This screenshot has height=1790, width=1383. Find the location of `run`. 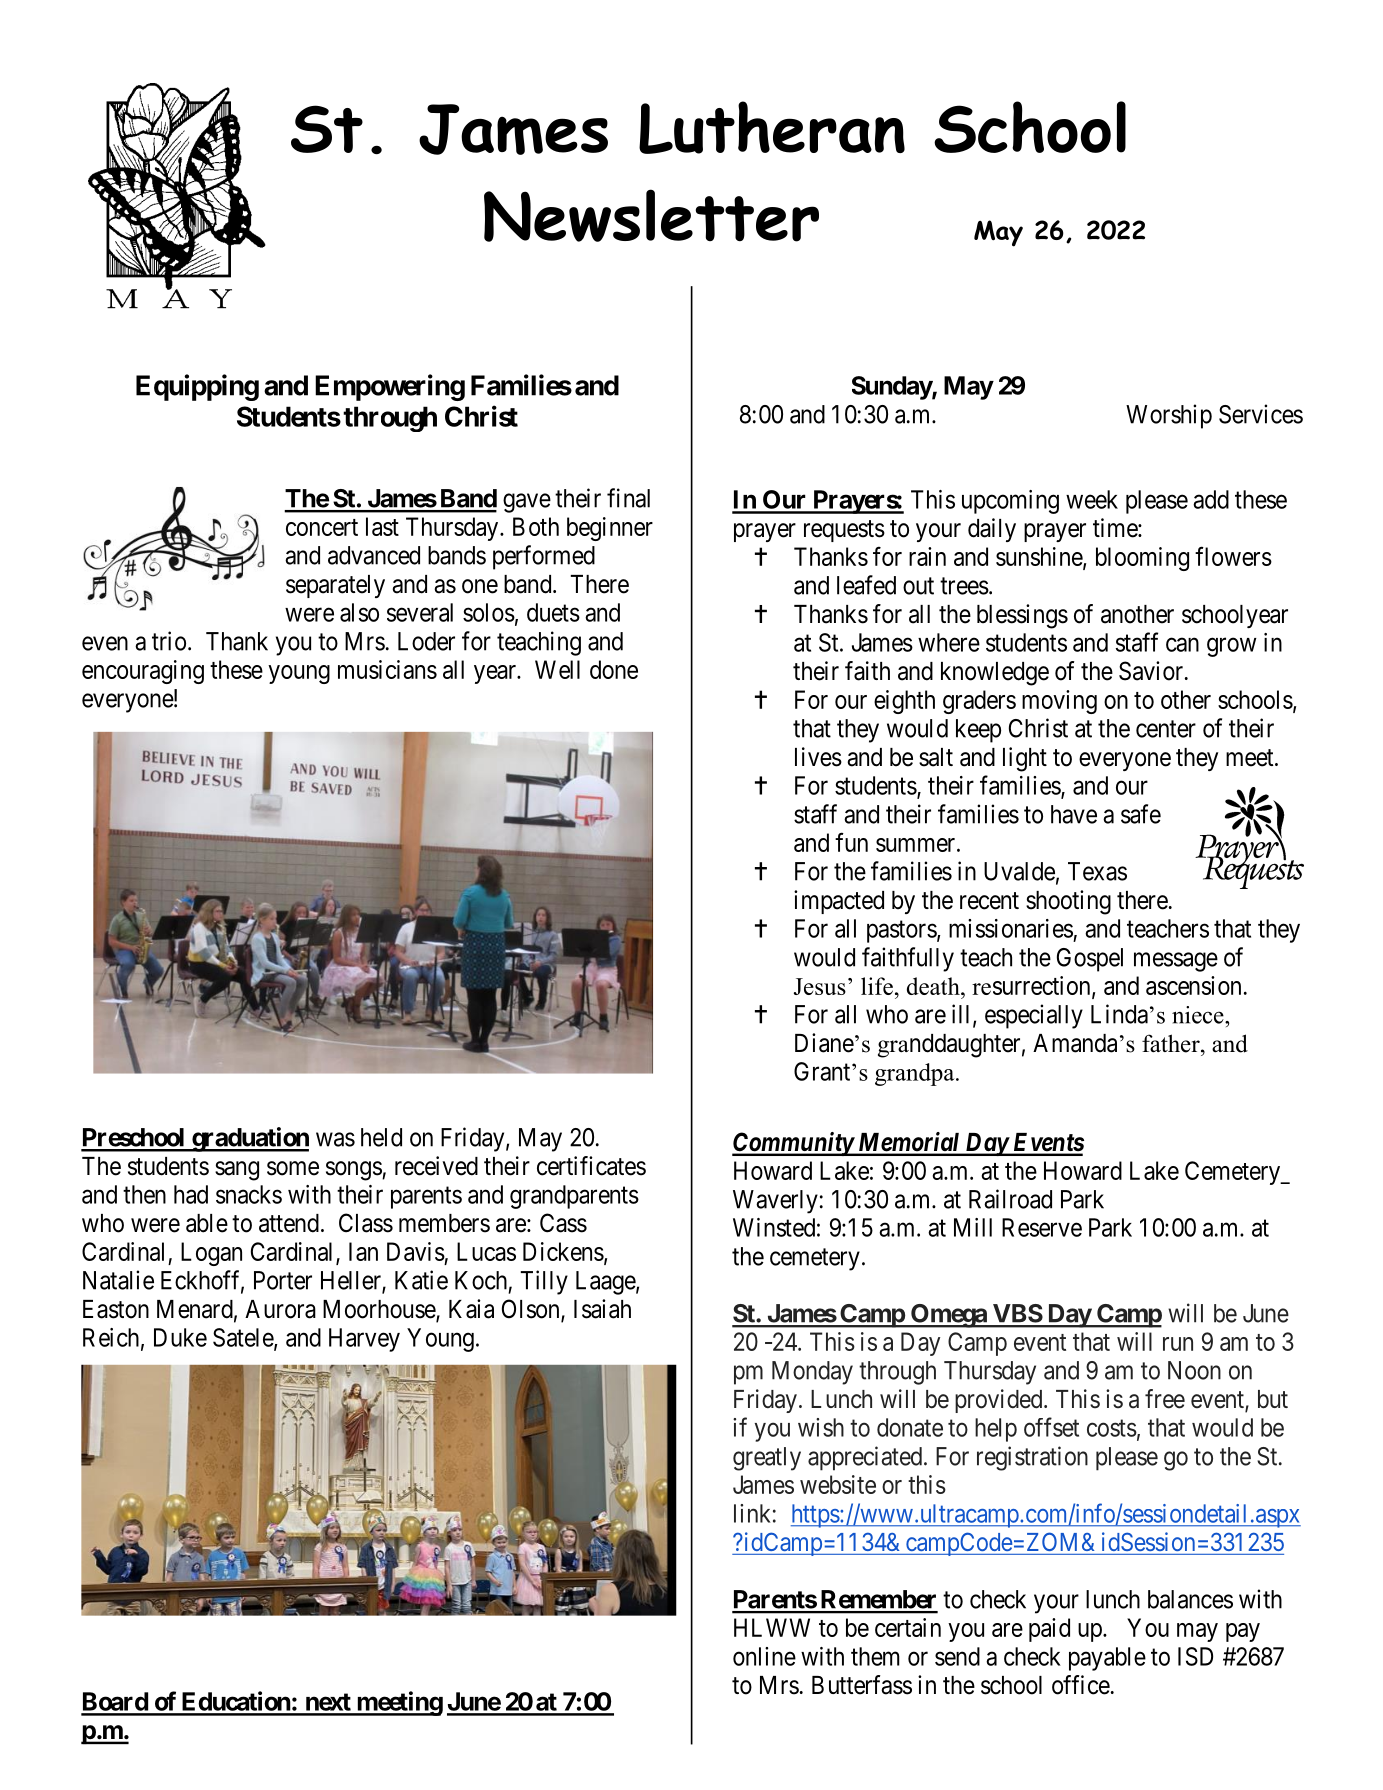

run is located at coordinates (1178, 1344).
